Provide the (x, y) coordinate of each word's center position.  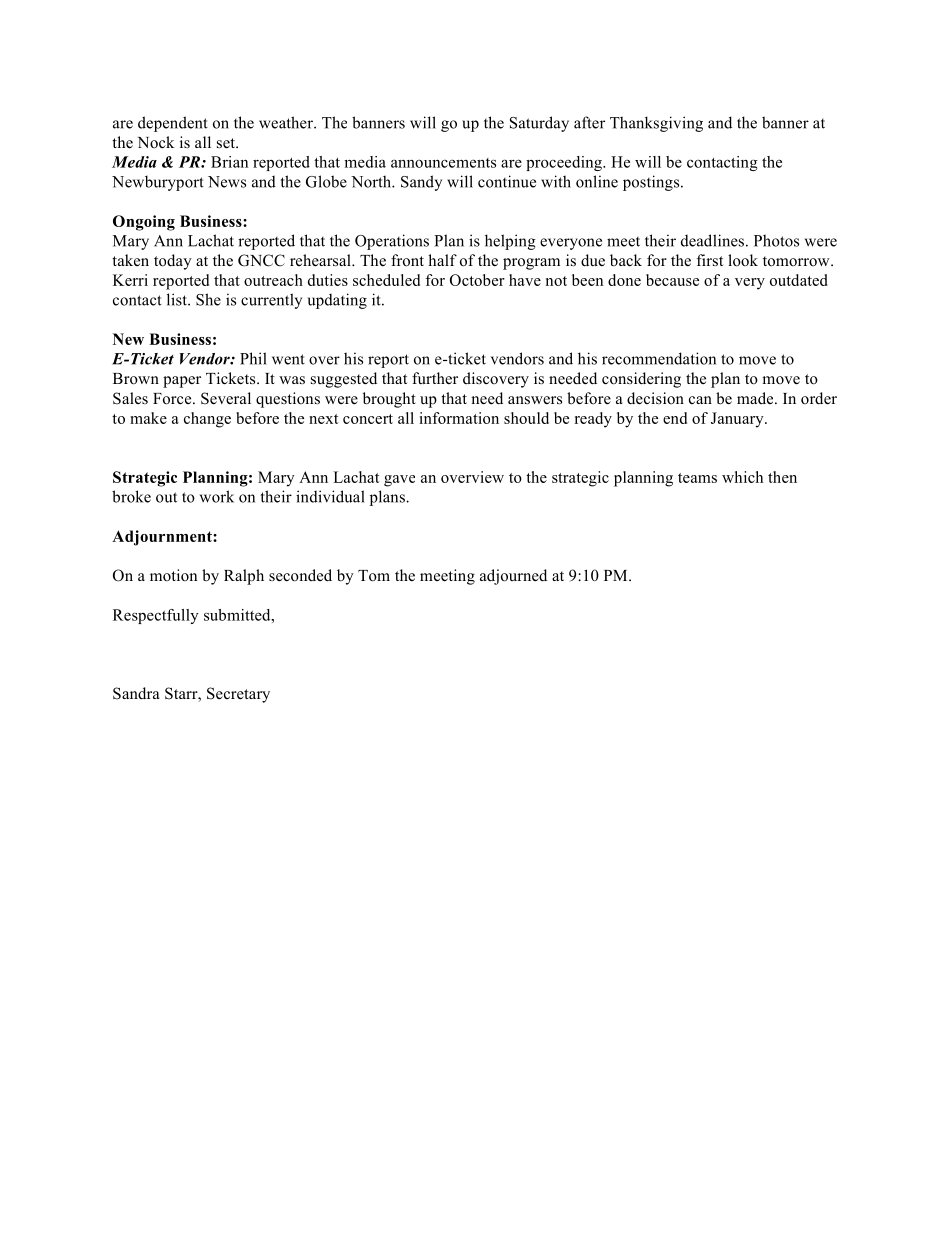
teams (697, 478)
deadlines (712, 240)
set (227, 143)
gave (399, 481)
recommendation (659, 358)
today (173, 262)
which (742, 477)
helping (510, 242)
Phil (253, 358)
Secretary (238, 695)
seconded (300, 575)
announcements (443, 163)
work (217, 496)
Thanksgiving (656, 124)
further (435, 378)
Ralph (244, 577)
